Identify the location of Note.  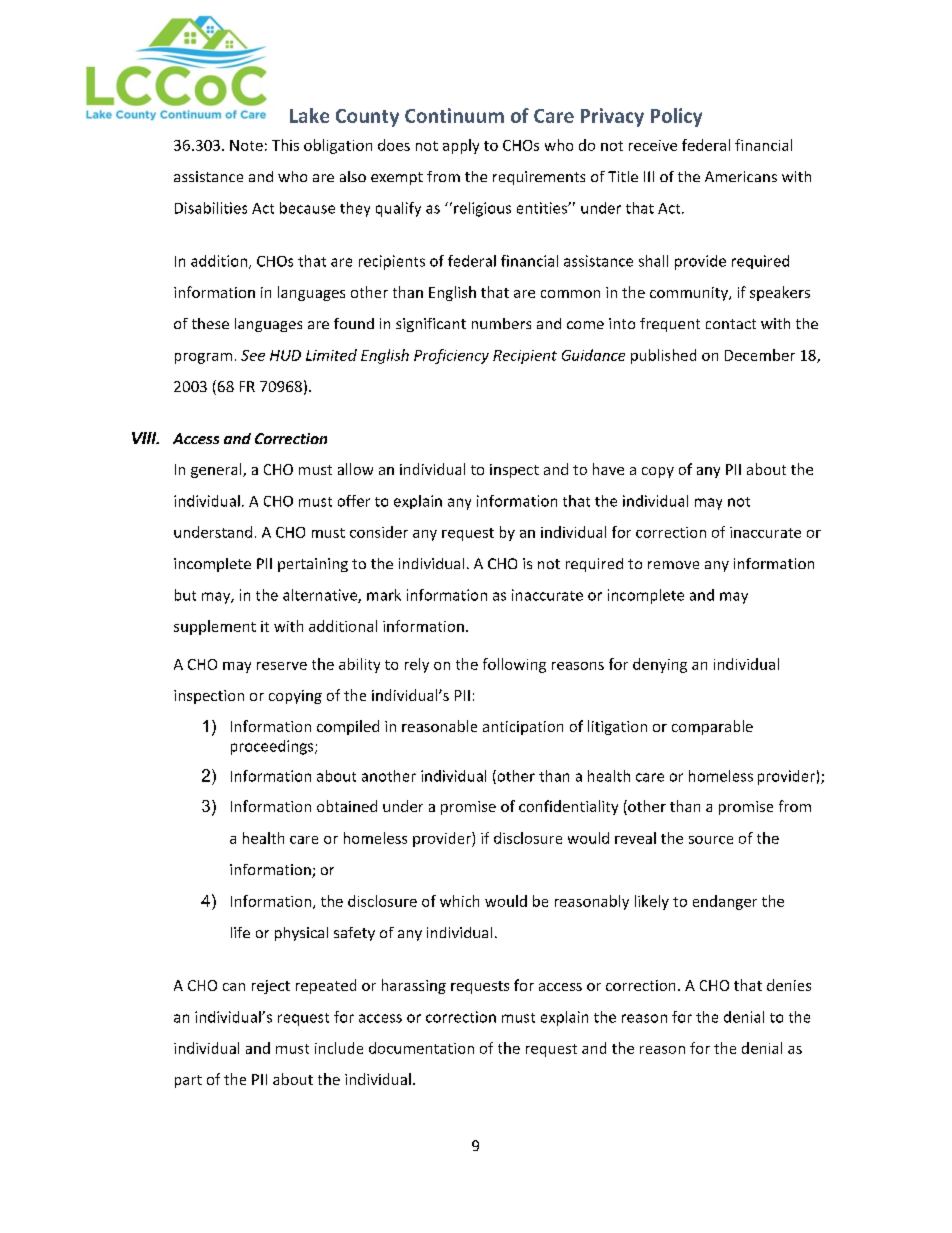
(246, 145).
